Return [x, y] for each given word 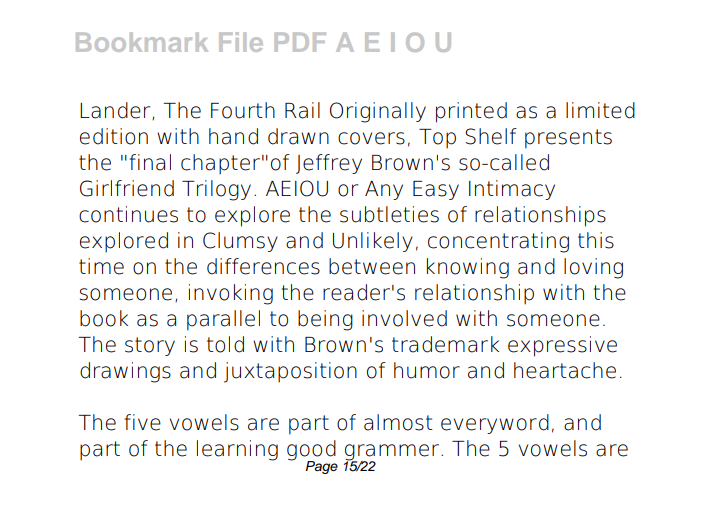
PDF [300, 42]
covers [371, 138]
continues [128, 214]
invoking [231, 294]
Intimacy [512, 190]
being [325, 320]
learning [237, 450]
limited [600, 110]
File [241, 42]
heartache [565, 370]
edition [114, 136]
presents [568, 139]
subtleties [389, 214]
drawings [125, 372]
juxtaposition [290, 372]
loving [593, 268]
